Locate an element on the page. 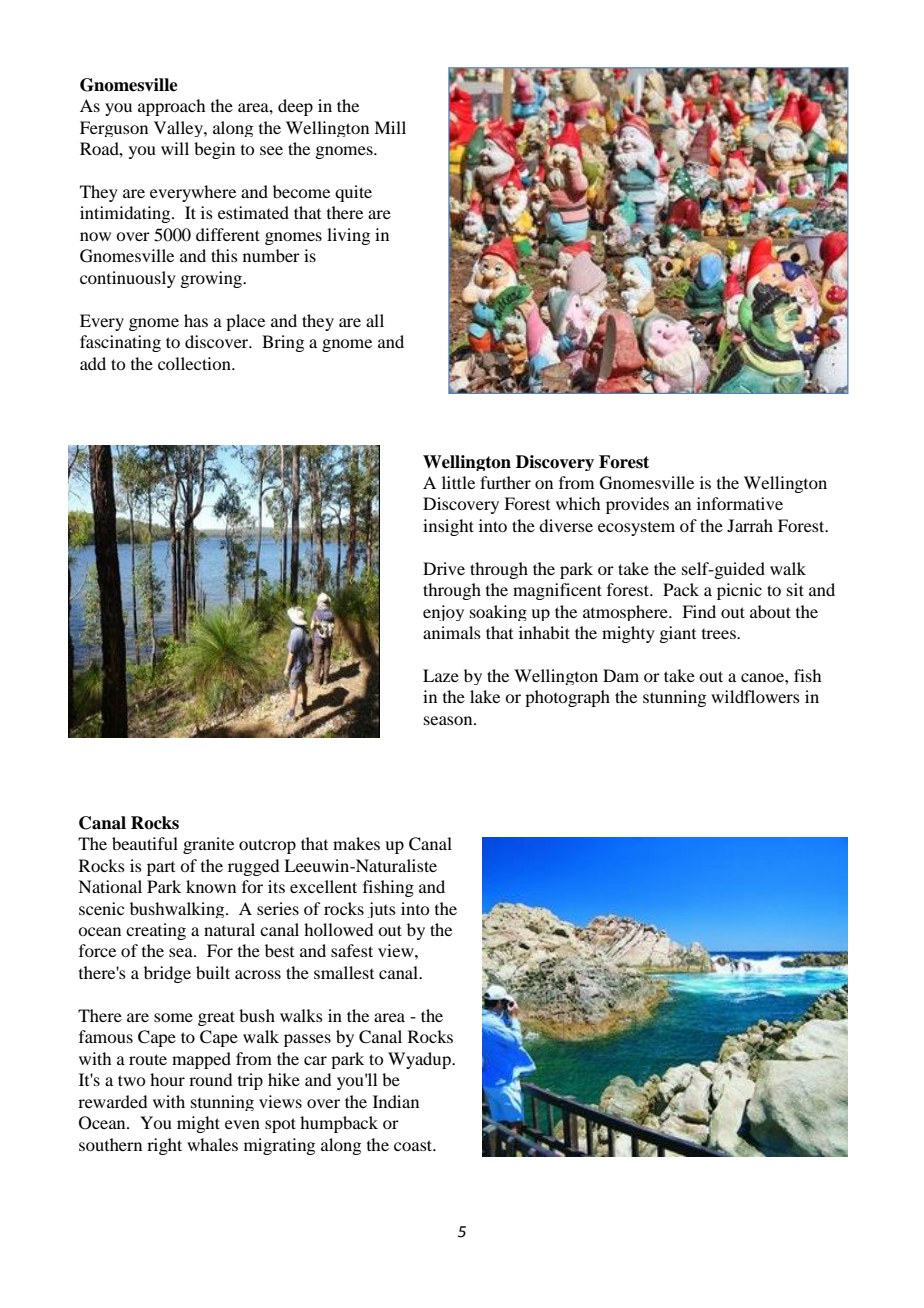 The width and height of the document is (924, 1308). coast is located at coordinates (414, 1145).
